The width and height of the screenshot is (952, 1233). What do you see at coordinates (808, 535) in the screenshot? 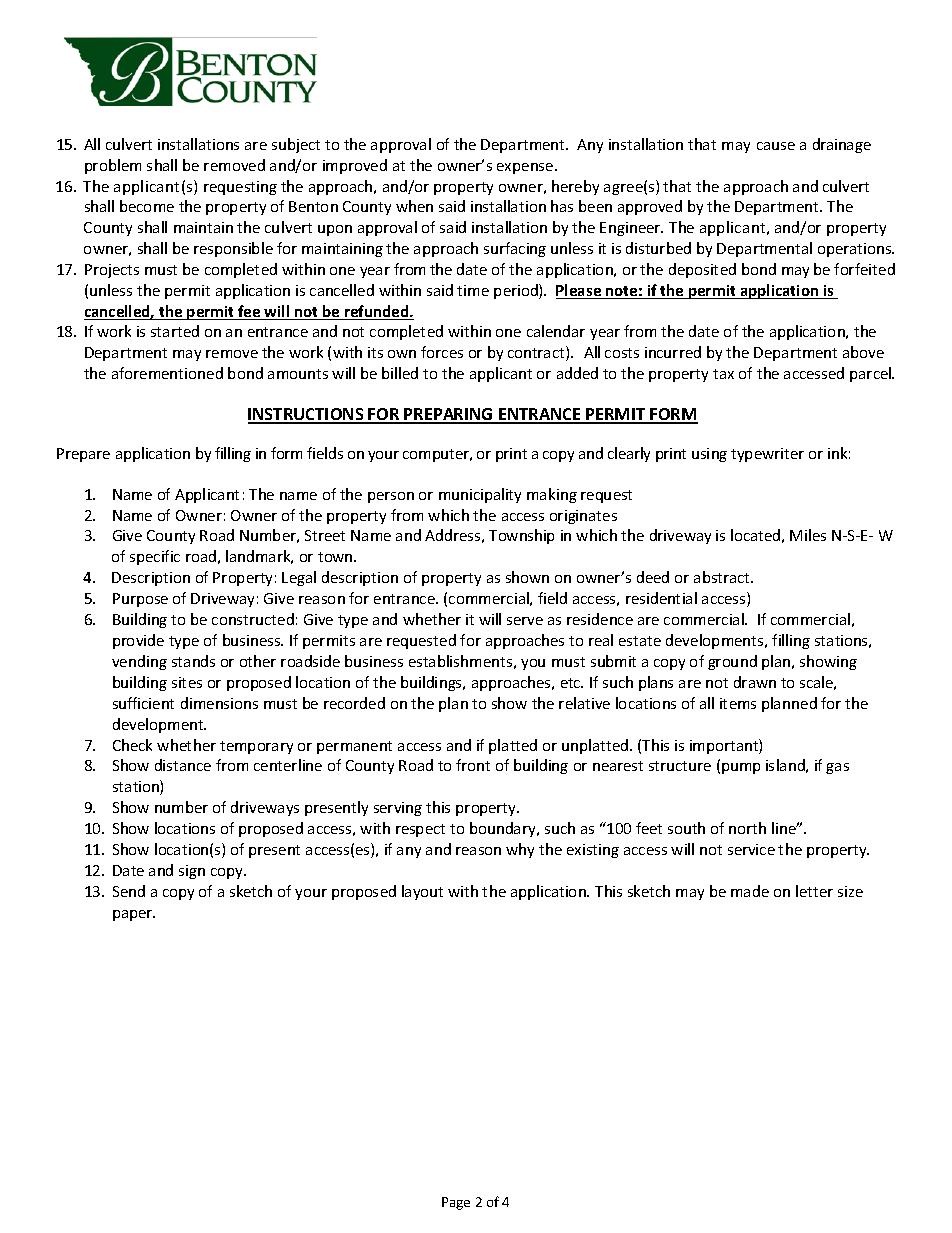
I see `Miles` at bounding box center [808, 535].
